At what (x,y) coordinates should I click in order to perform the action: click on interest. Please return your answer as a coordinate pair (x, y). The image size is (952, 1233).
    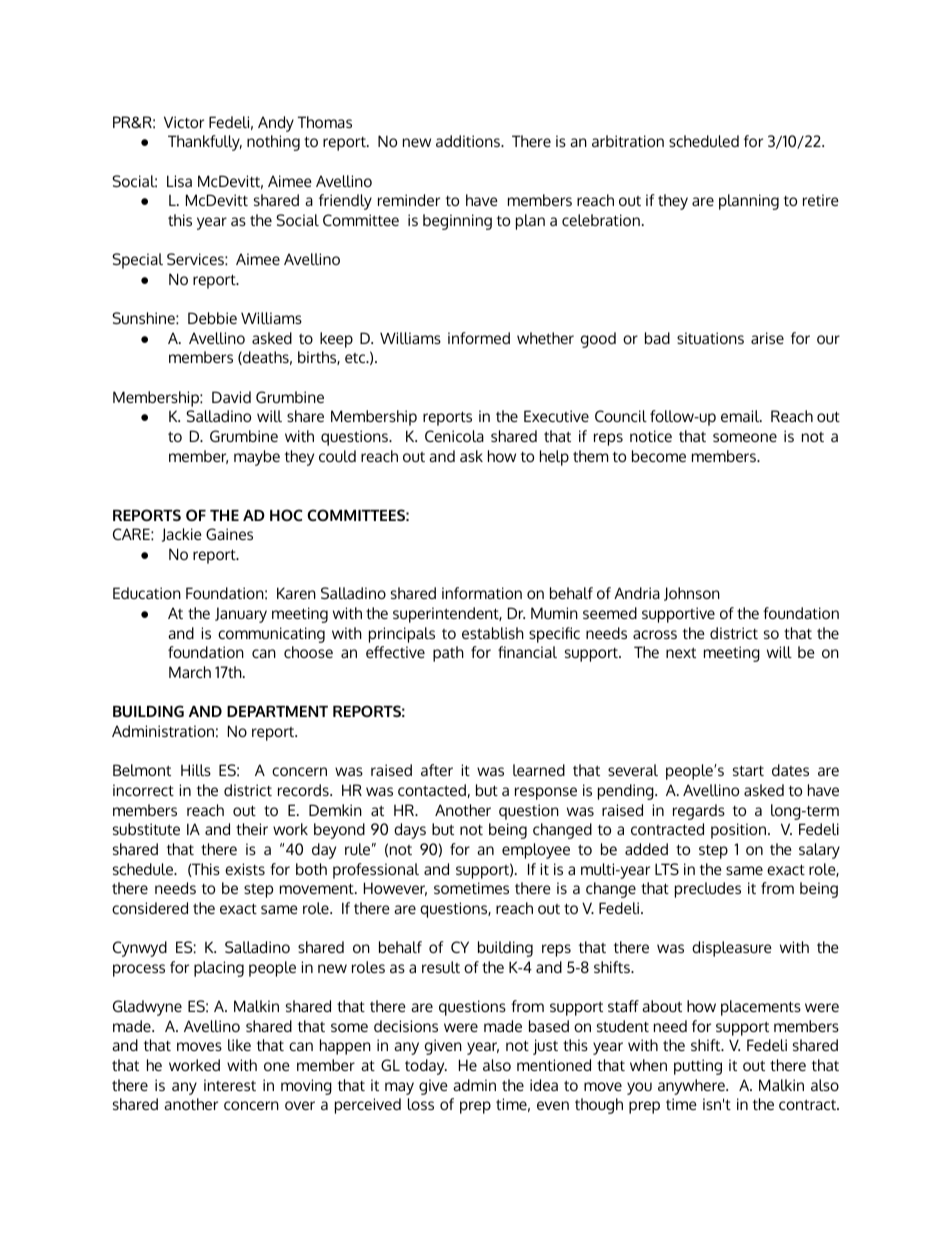
    Looking at the image, I should click on (230, 1085).
